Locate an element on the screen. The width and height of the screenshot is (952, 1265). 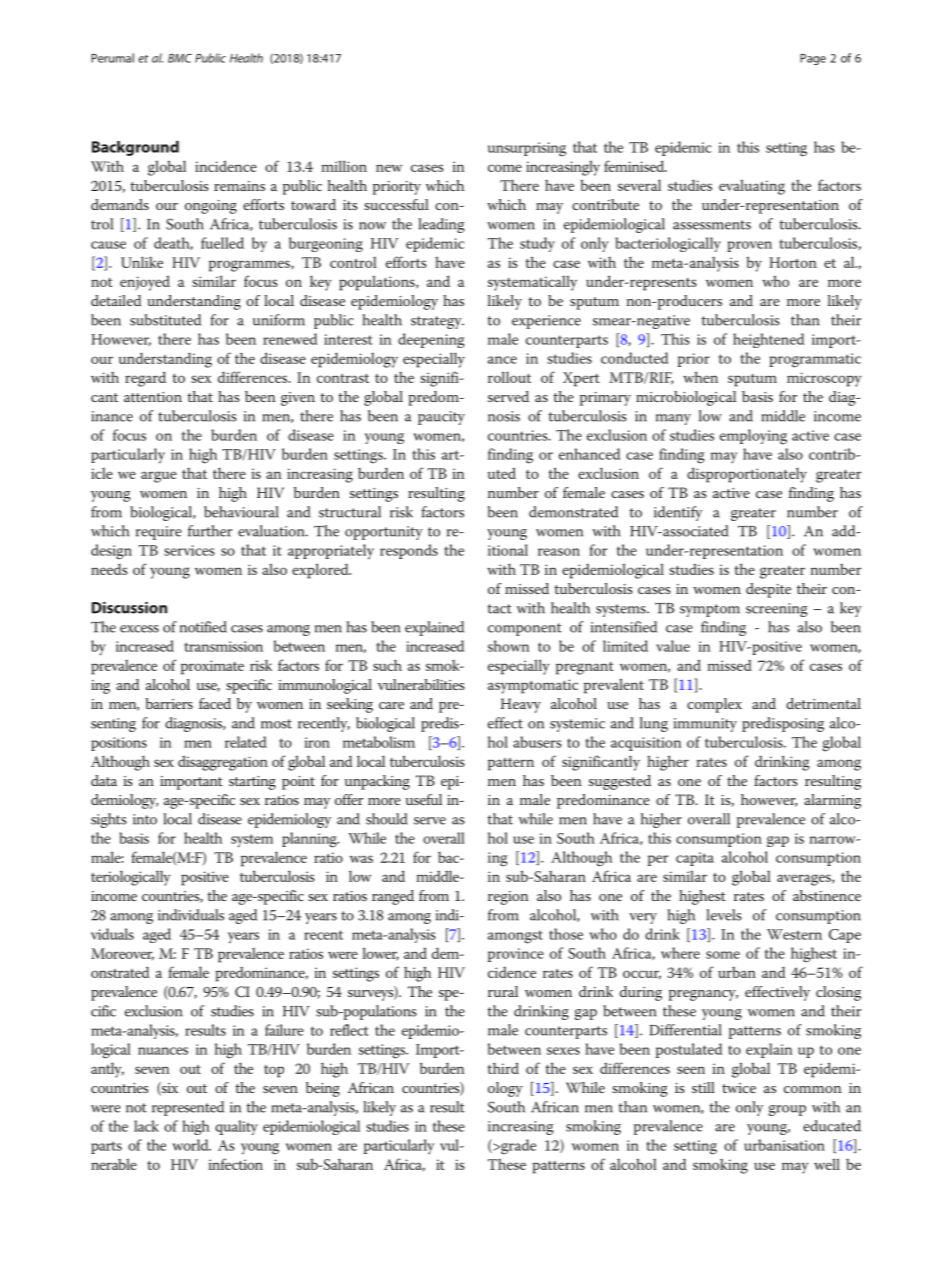
Page is located at coordinates (813, 59).
